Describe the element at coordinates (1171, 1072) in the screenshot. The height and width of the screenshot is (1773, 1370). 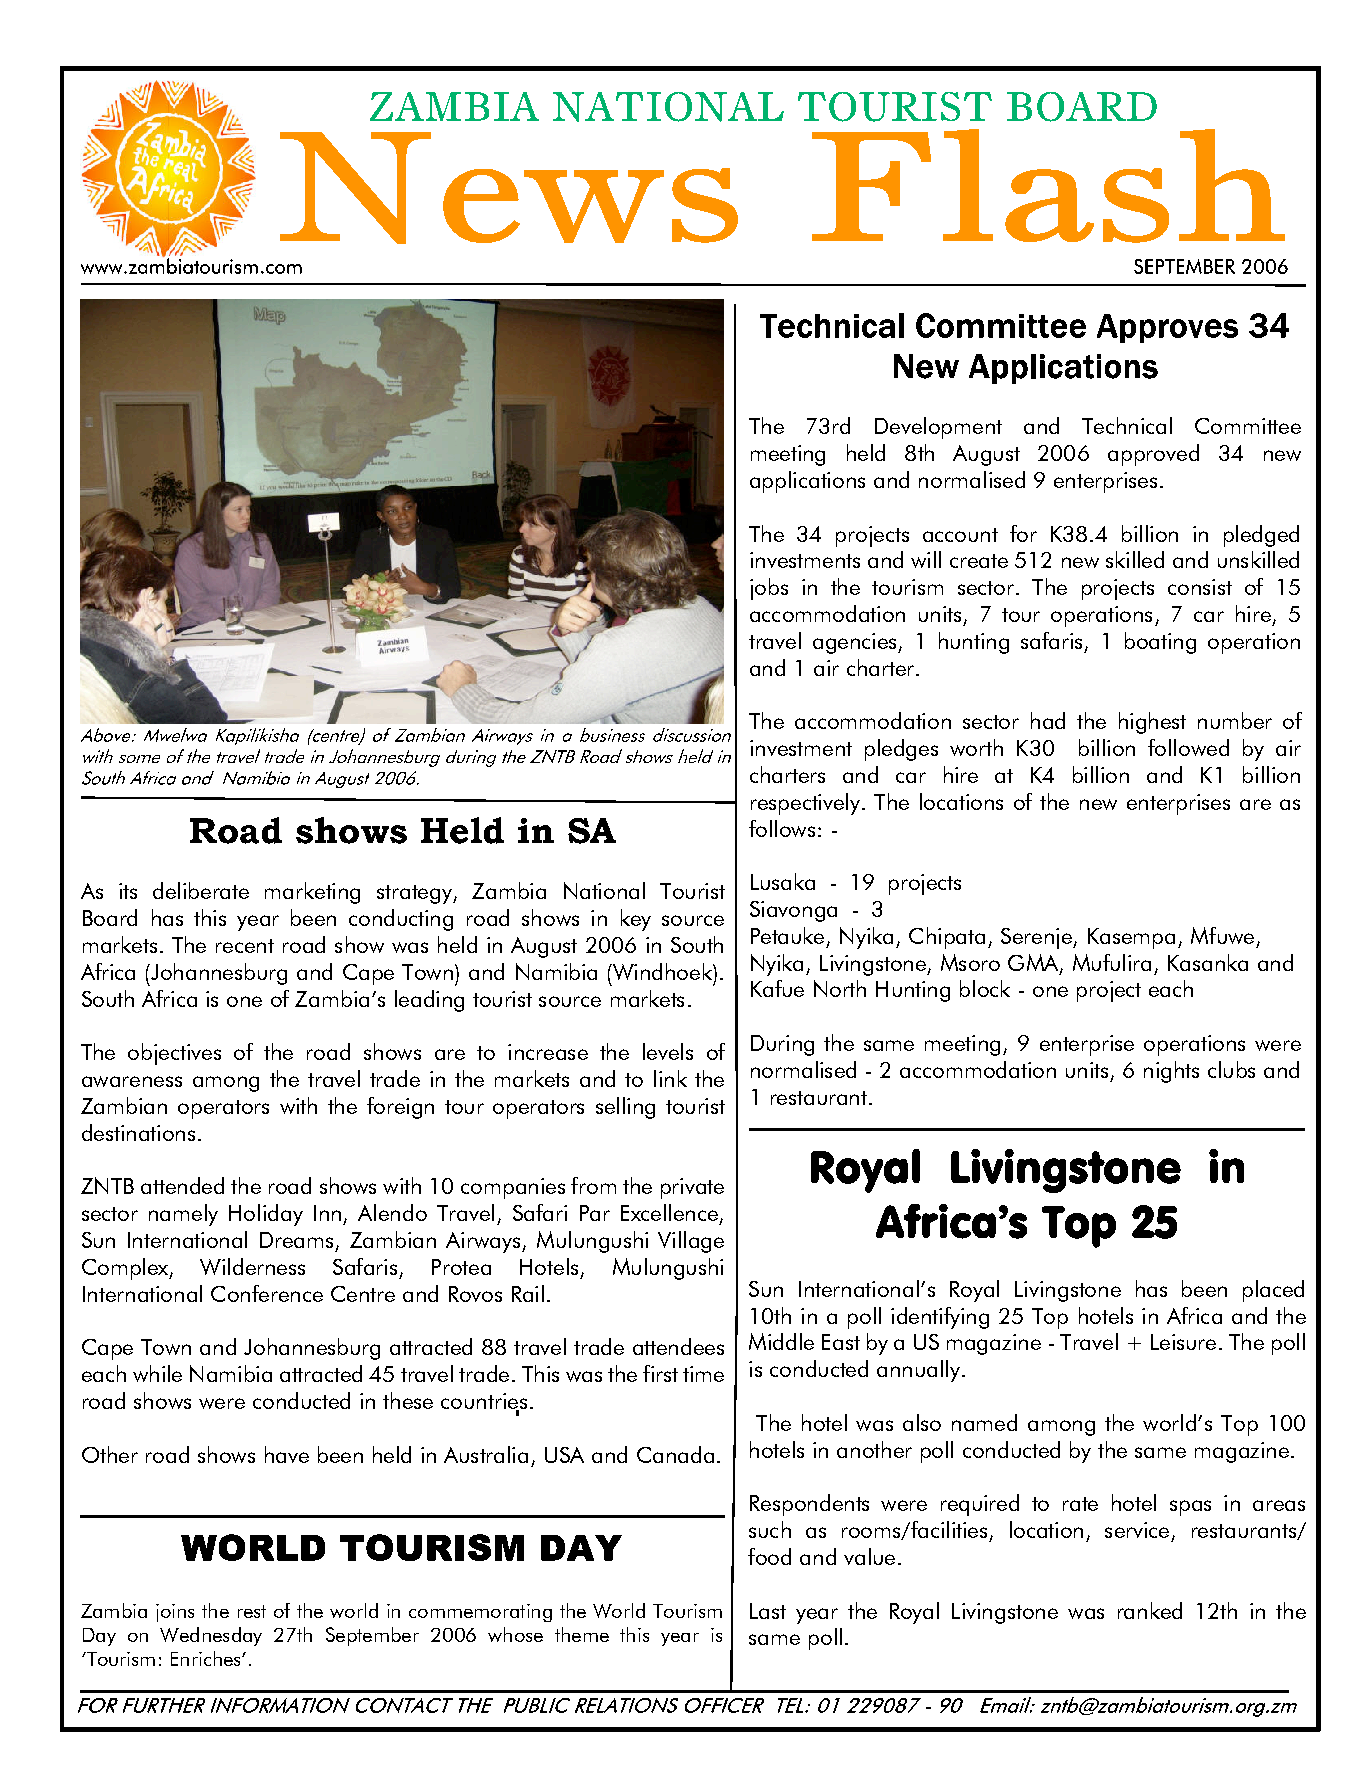
I see `nights` at that location.
